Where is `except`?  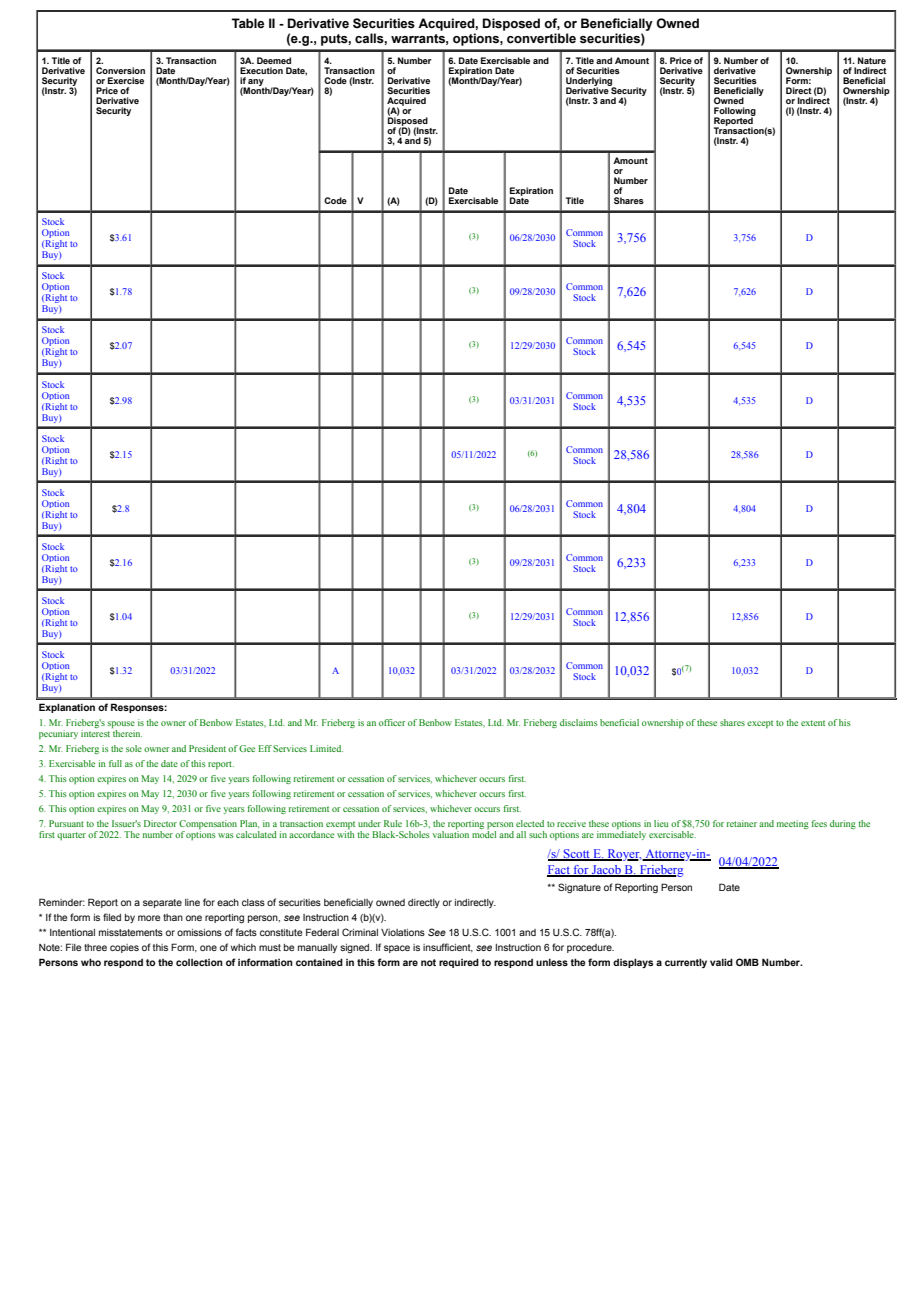
except is located at coordinates (760, 724).
